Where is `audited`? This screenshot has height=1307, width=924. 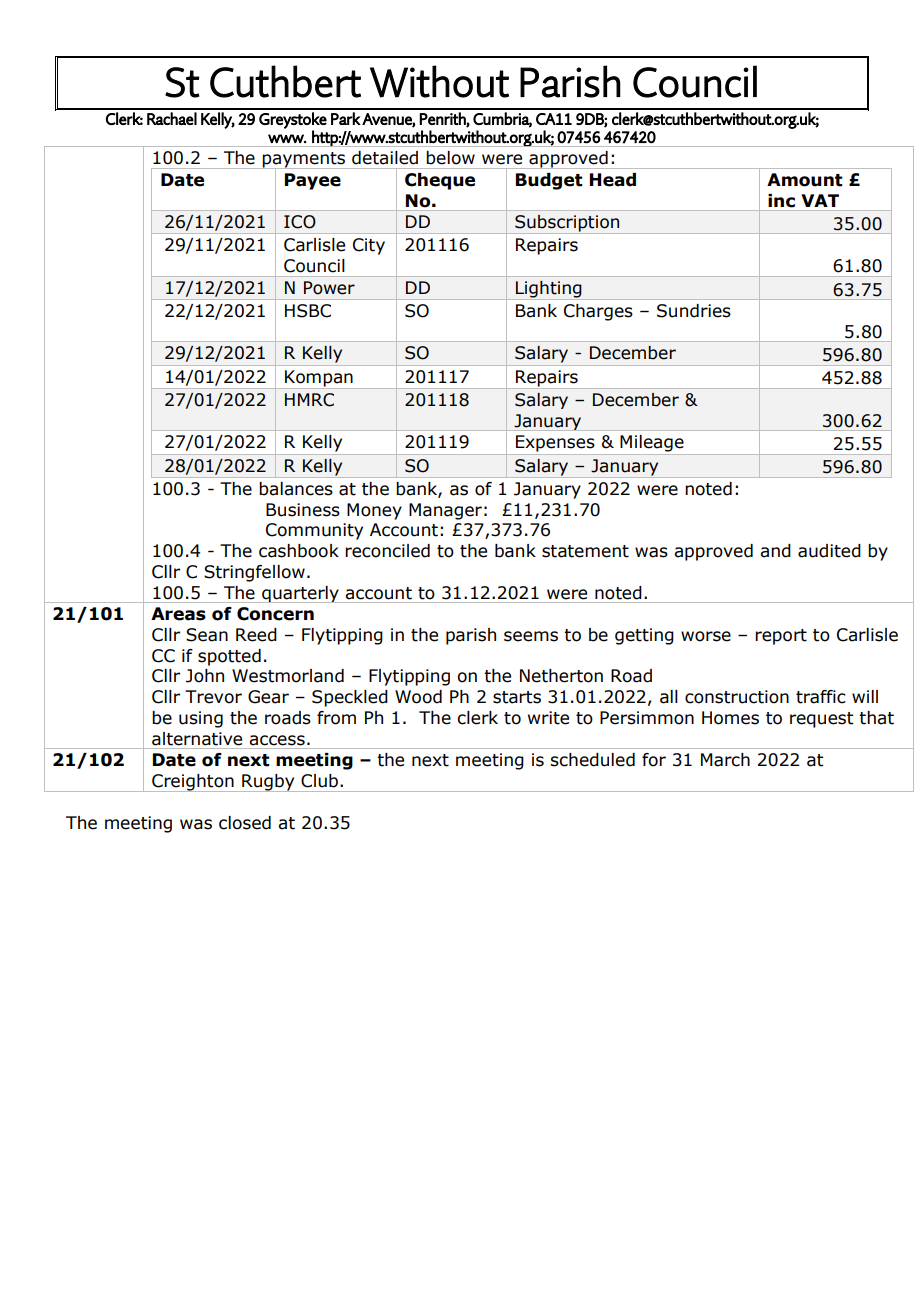 audited is located at coordinates (829, 551).
